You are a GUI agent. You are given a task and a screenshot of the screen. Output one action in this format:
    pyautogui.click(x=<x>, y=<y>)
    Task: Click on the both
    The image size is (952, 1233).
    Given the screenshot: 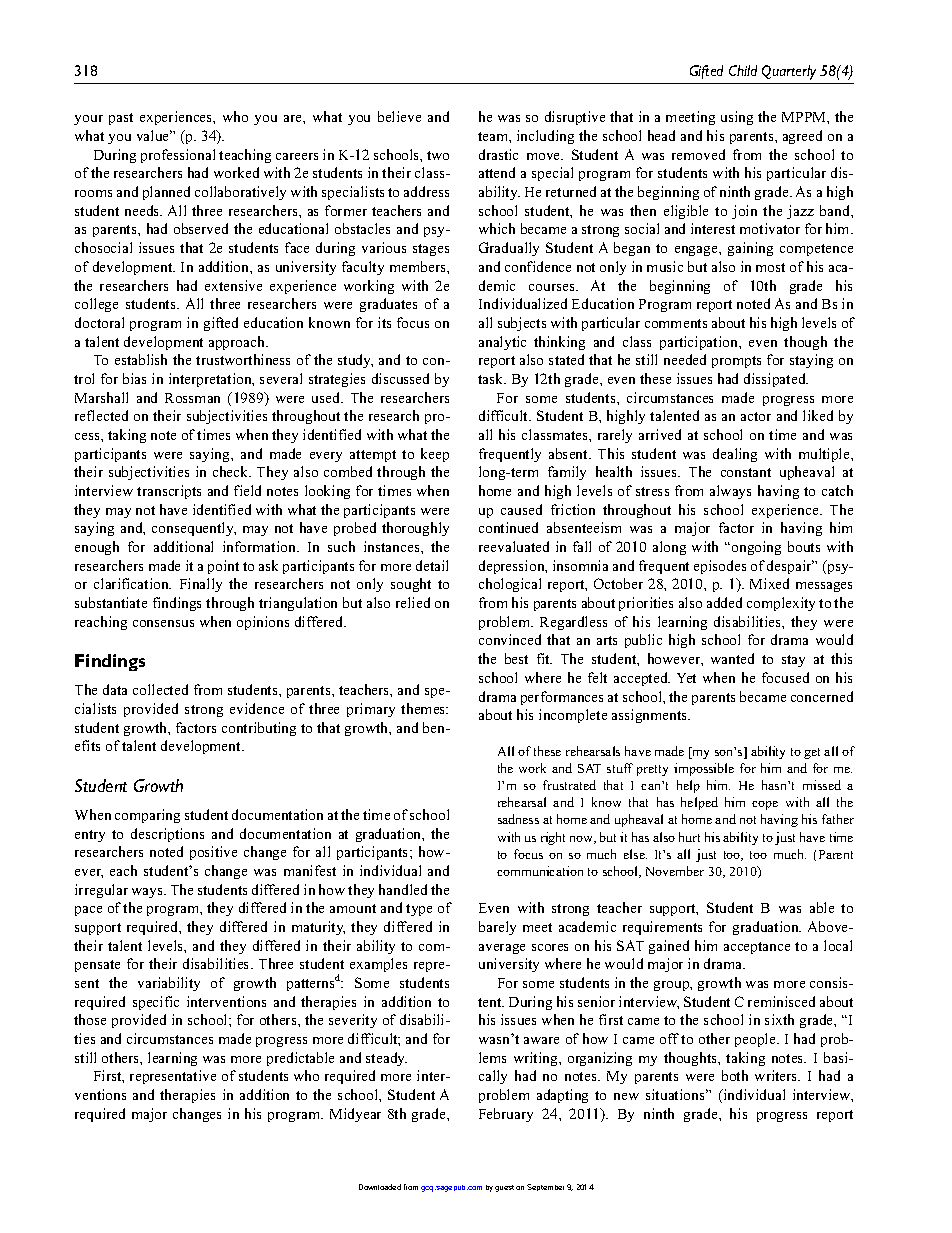 What is the action you would take?
    pyautogui.click(x=735, y=1075)
